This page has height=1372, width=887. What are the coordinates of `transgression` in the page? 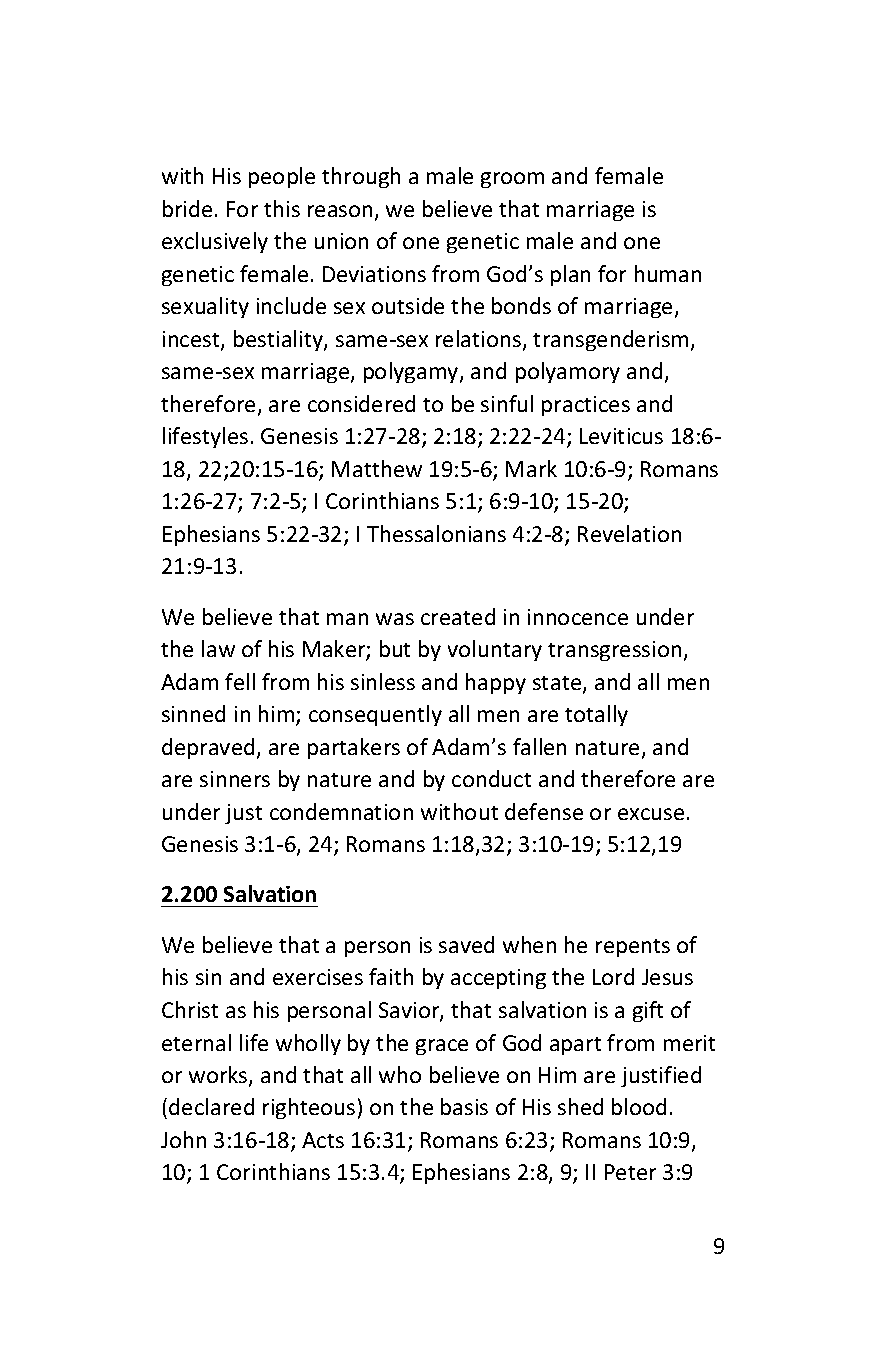 It's located at (614, 651).
